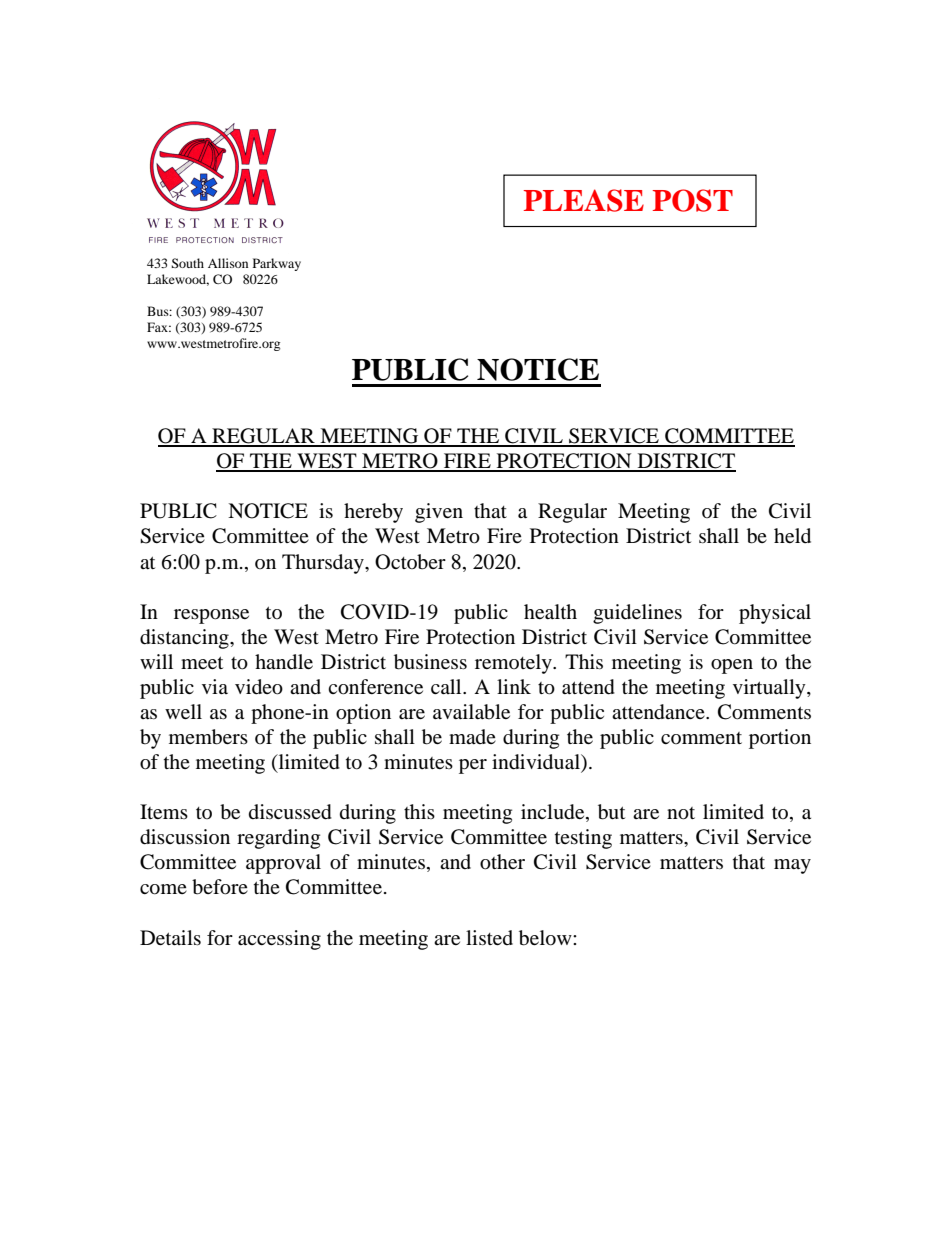 Image resolution: width=952 pixels, height=1233 pixels. Describe the element at coordinates (410, 562) in the page. I see `October` at that location.
